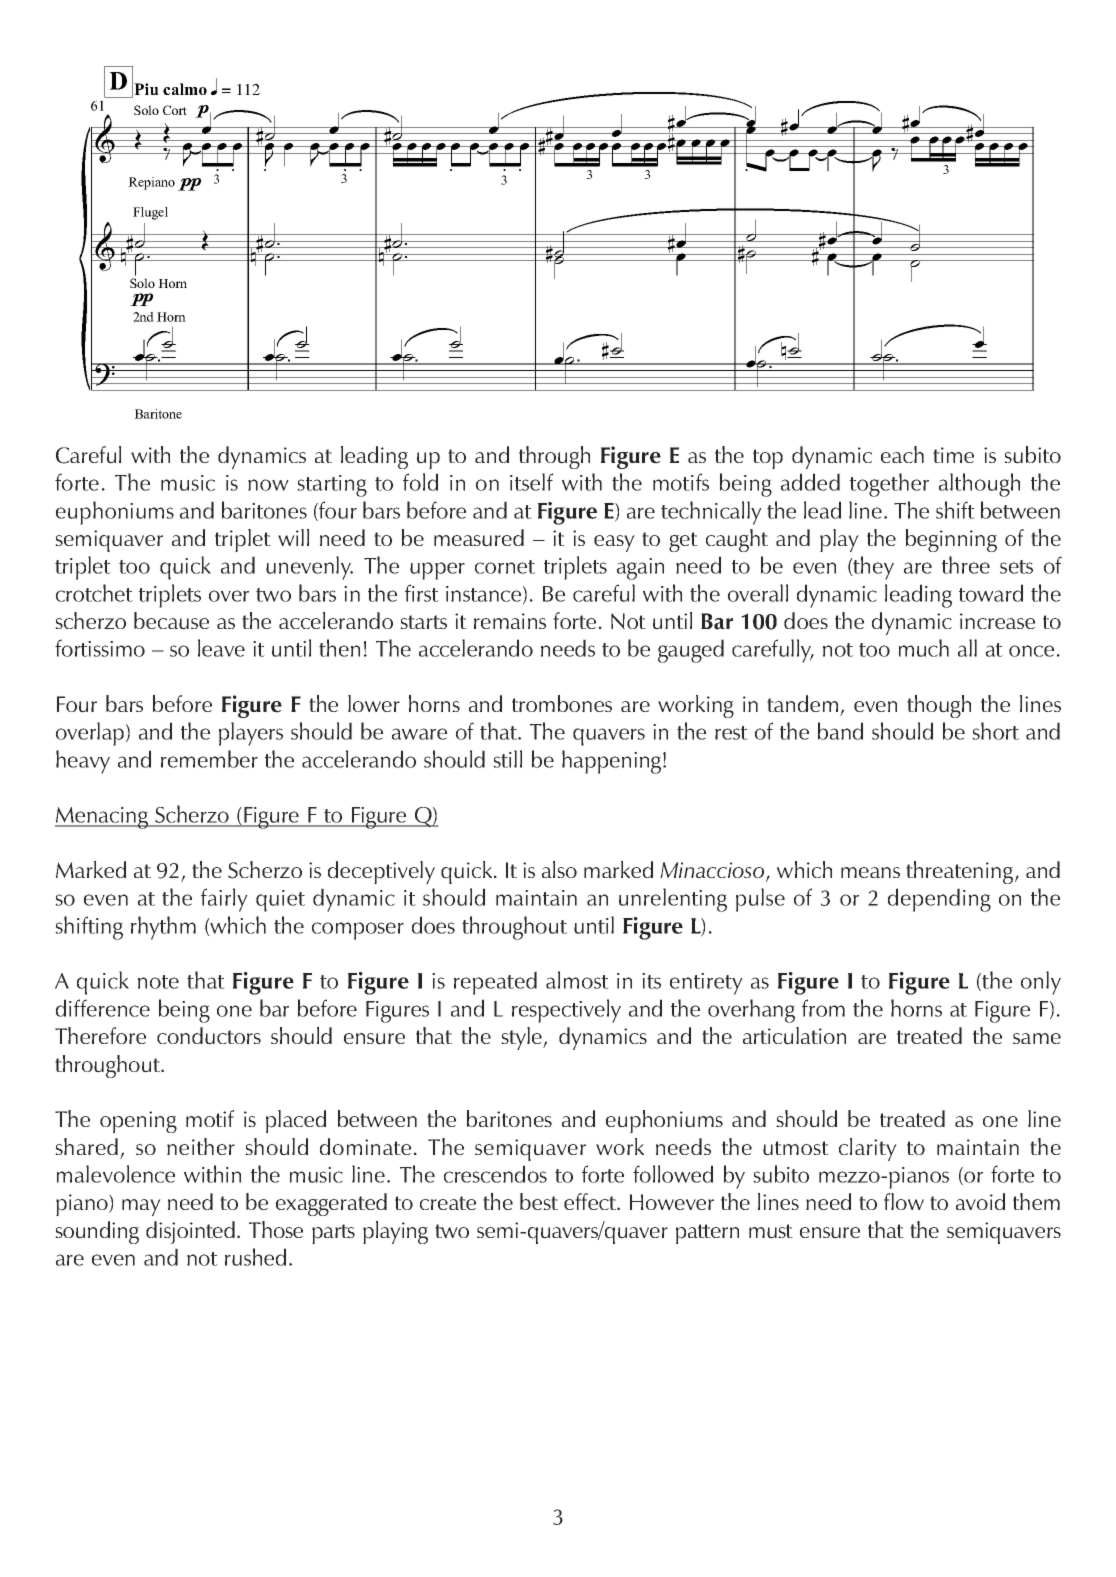  I want to click on flow, so click(904, 1201).
